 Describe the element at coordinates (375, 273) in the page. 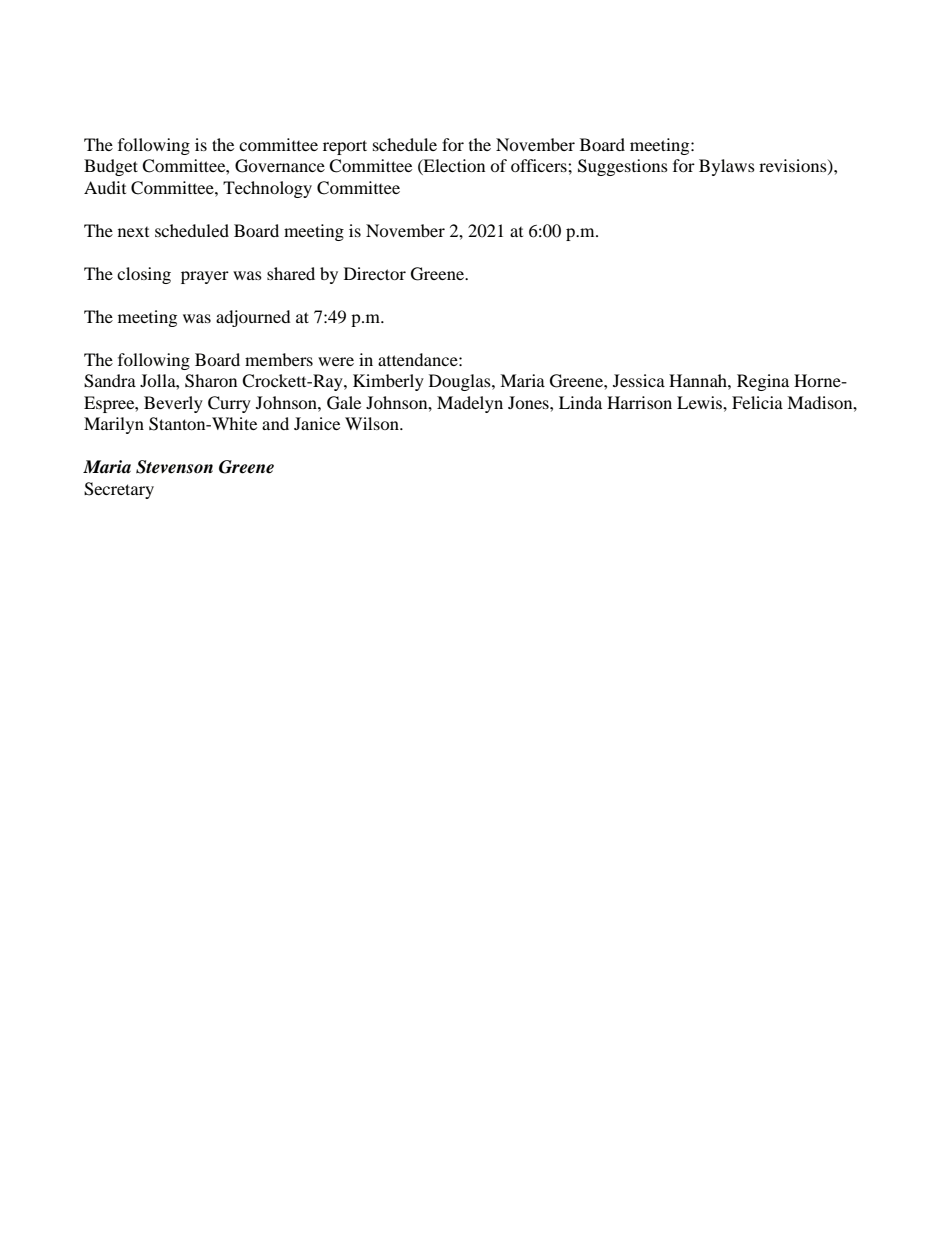

I see `Director` at that location.
